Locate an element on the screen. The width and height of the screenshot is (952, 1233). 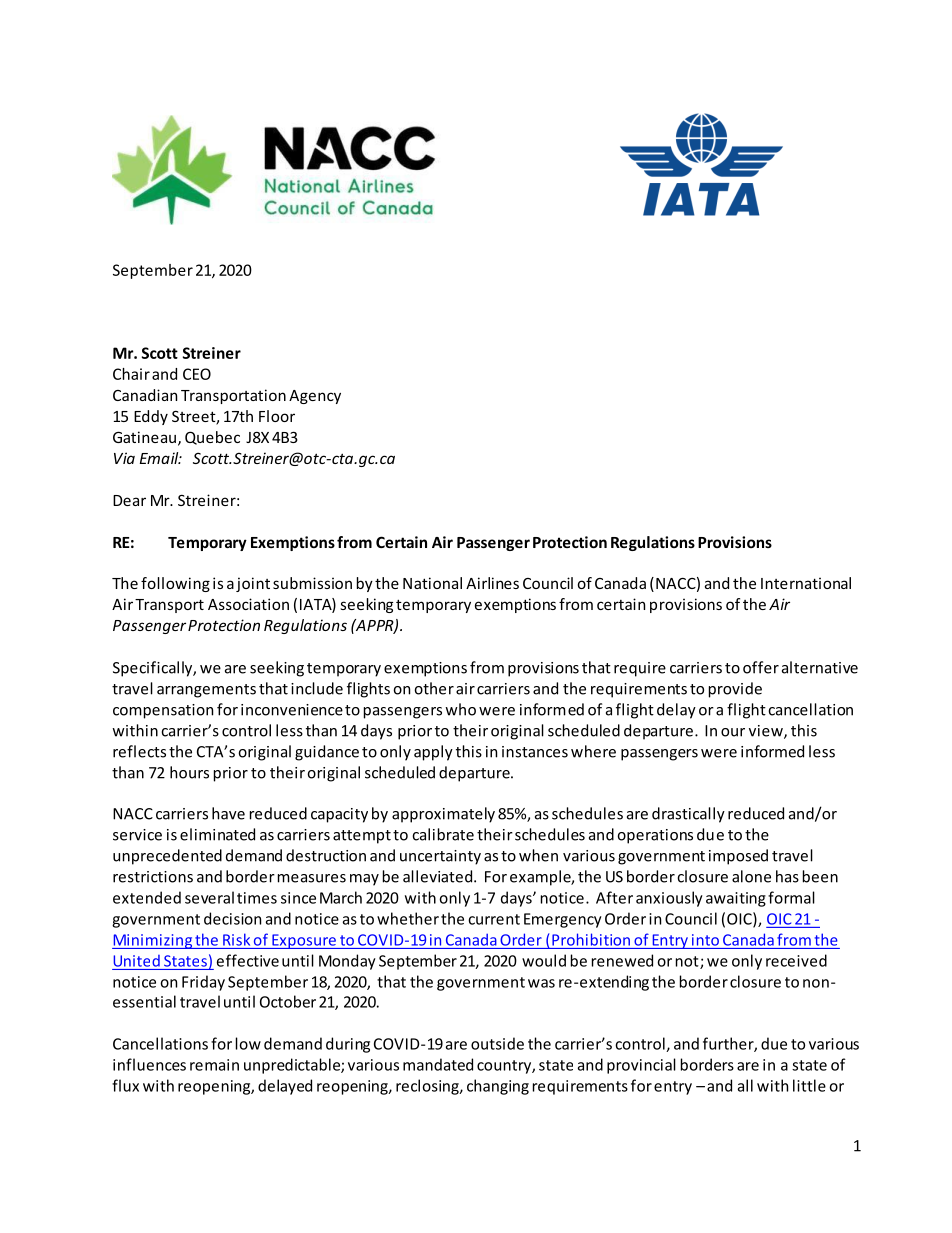
submission is located at coordinates (312, 583).
